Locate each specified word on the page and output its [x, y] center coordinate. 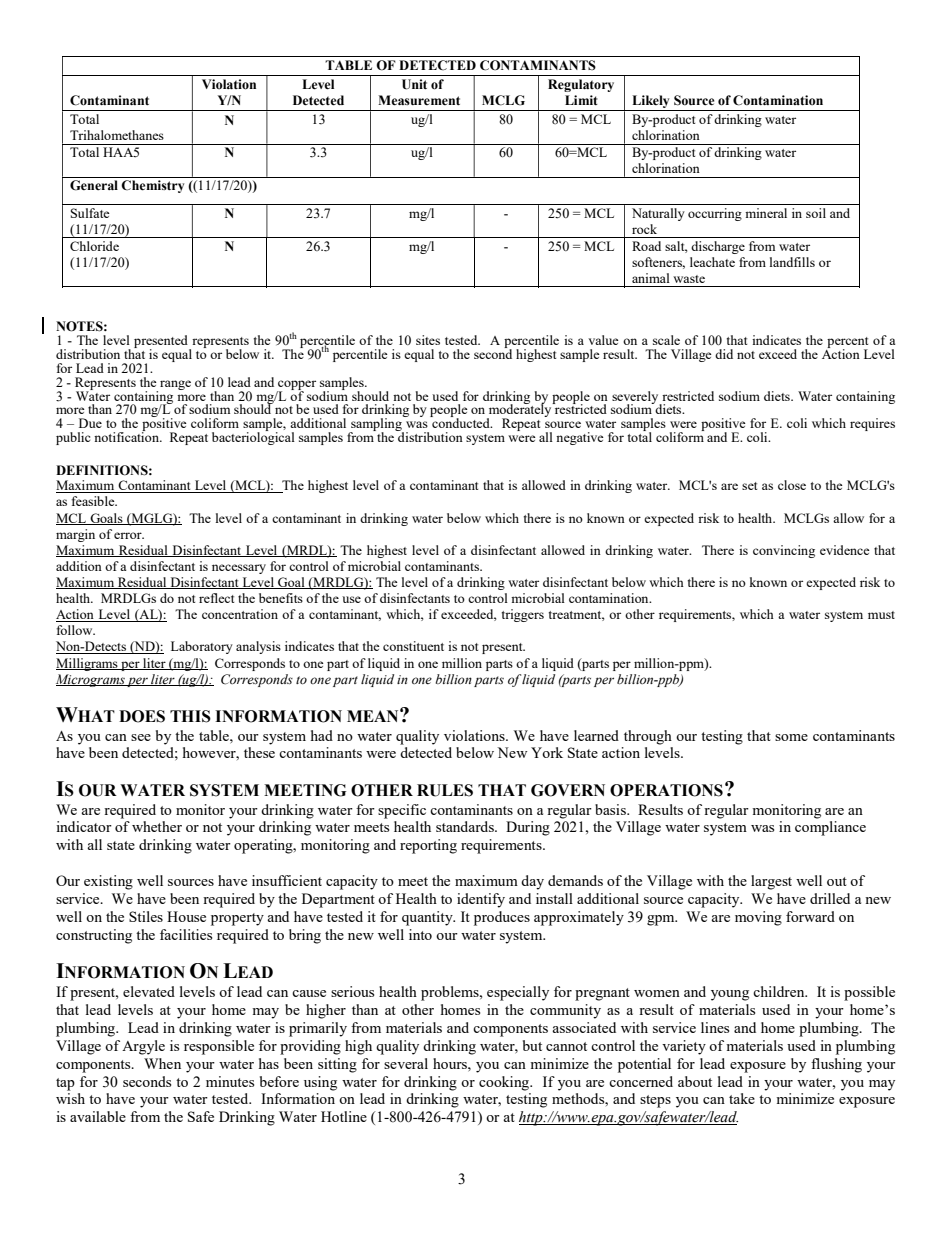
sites [428, 340]
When [162, 1063]
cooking [505, 1083]
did [724, 354]
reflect [216, 598]
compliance [830, 828]
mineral [766, 213]
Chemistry [152, 186]
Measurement [419, 100]
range [175, 385]
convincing [784, 551]
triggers [523, 615]
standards [466, 826]
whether [157, 826]
